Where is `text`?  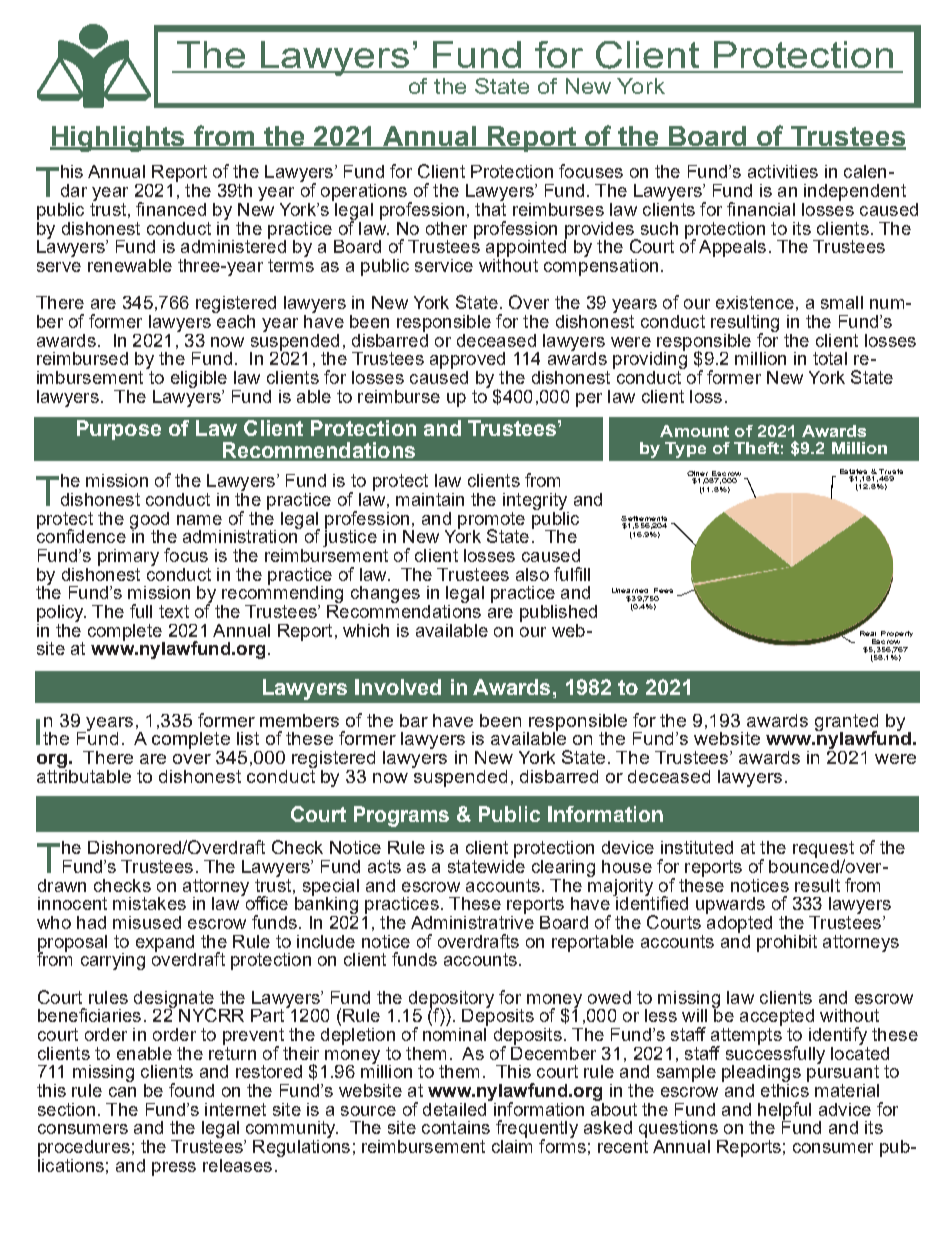
text is located at coordinates (174, 611).
